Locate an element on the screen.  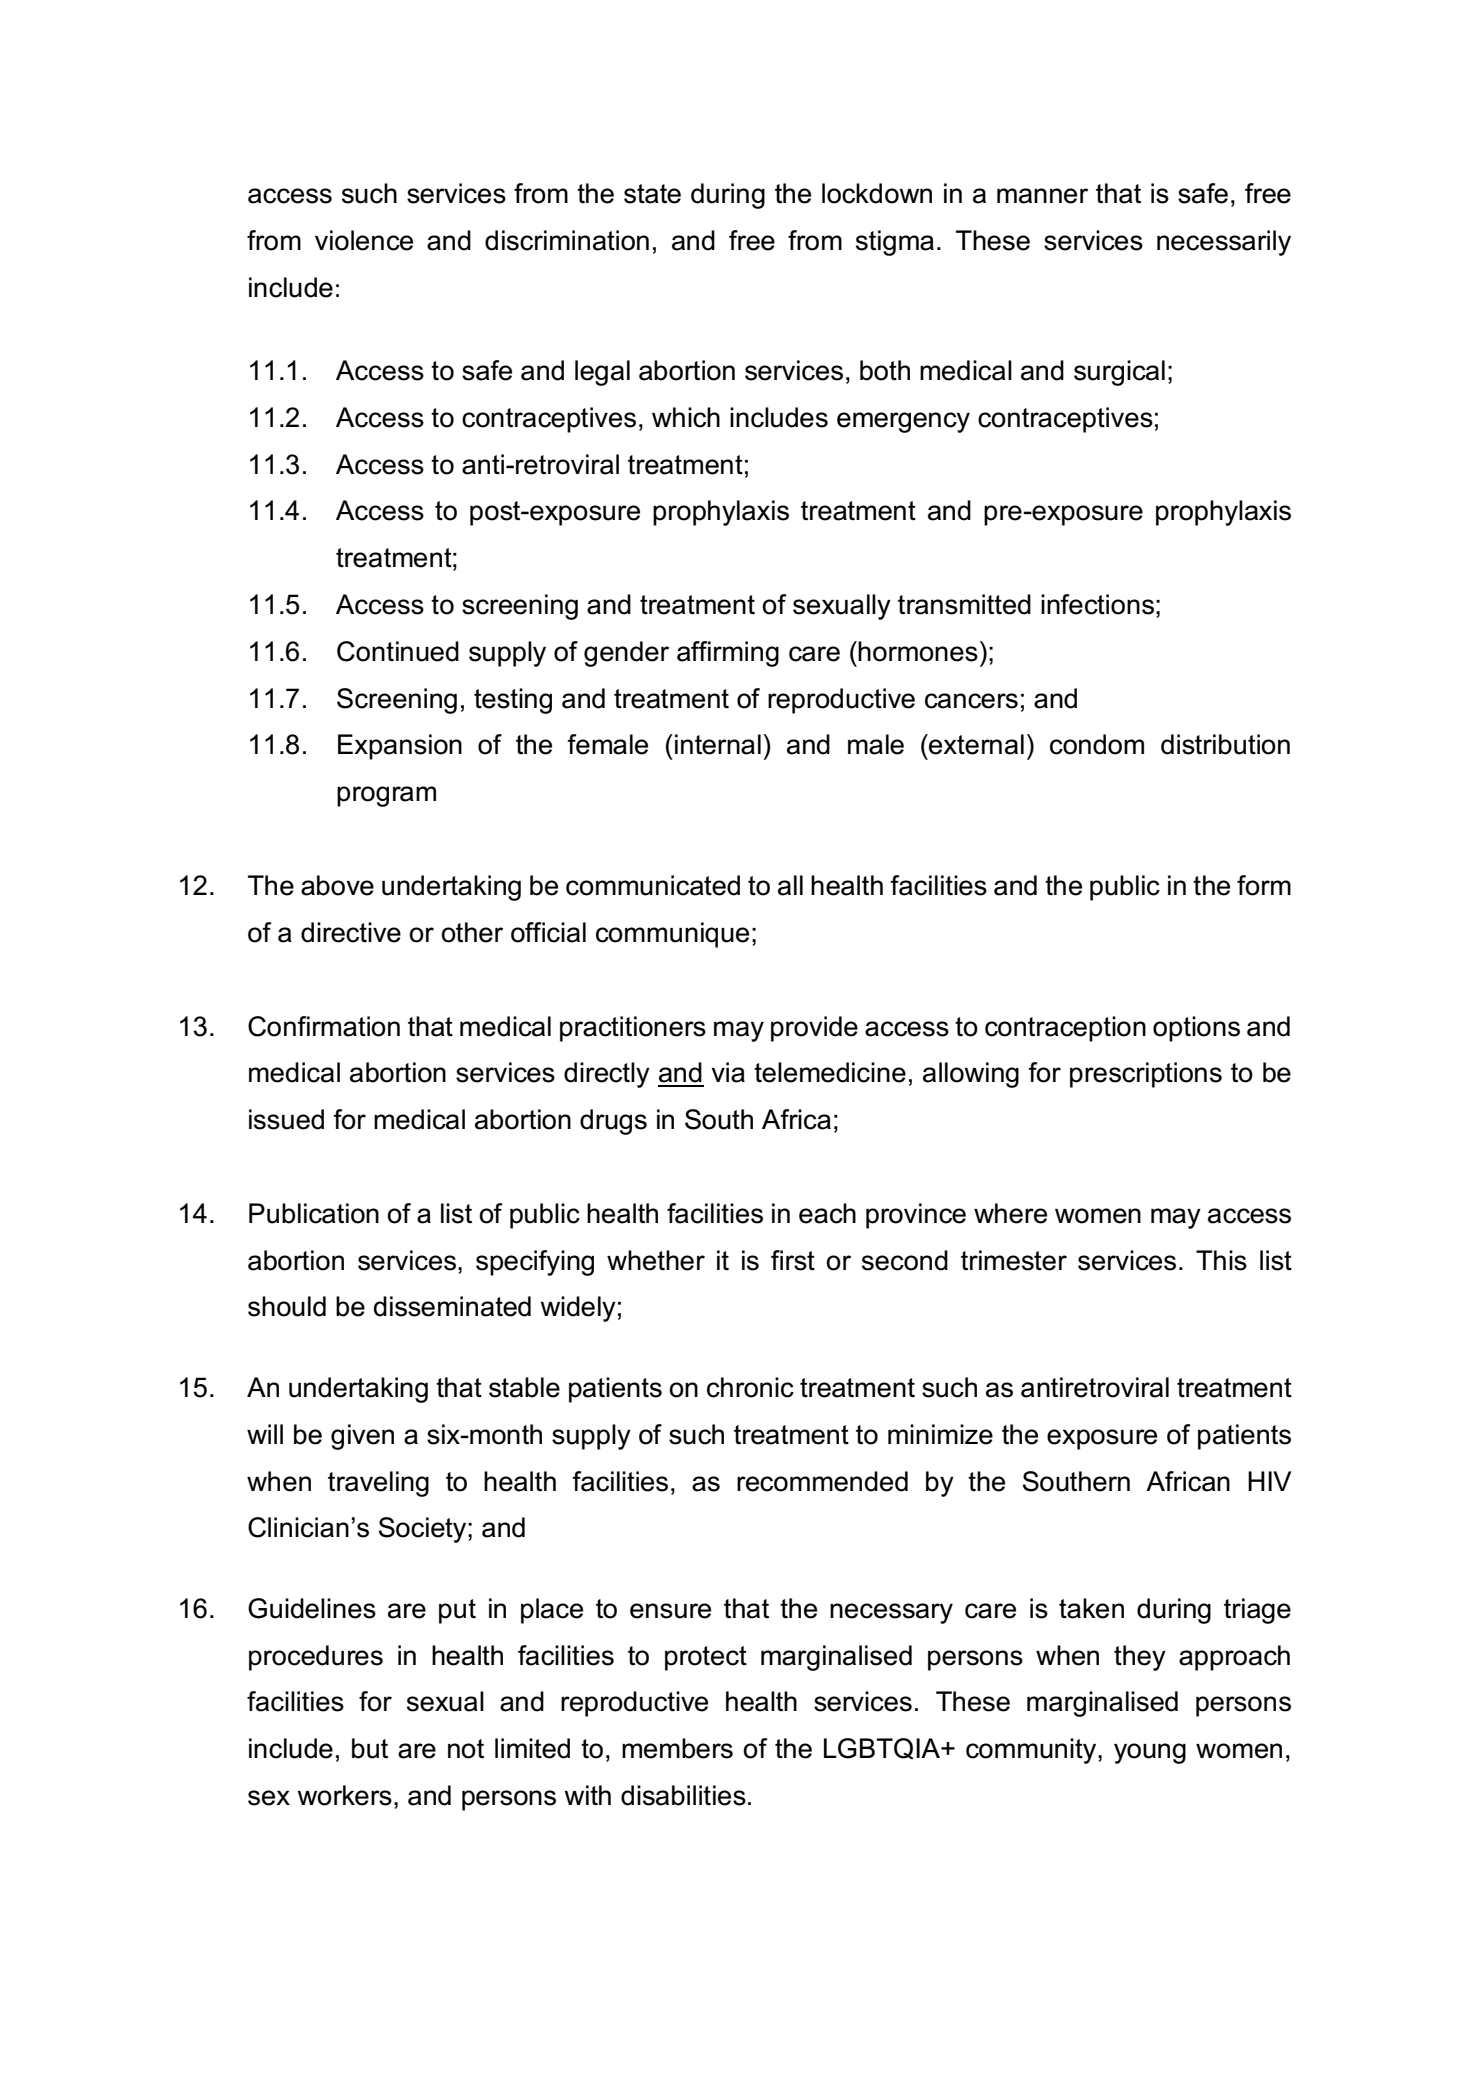
HIV is located at coordinates (1269, 1481).
